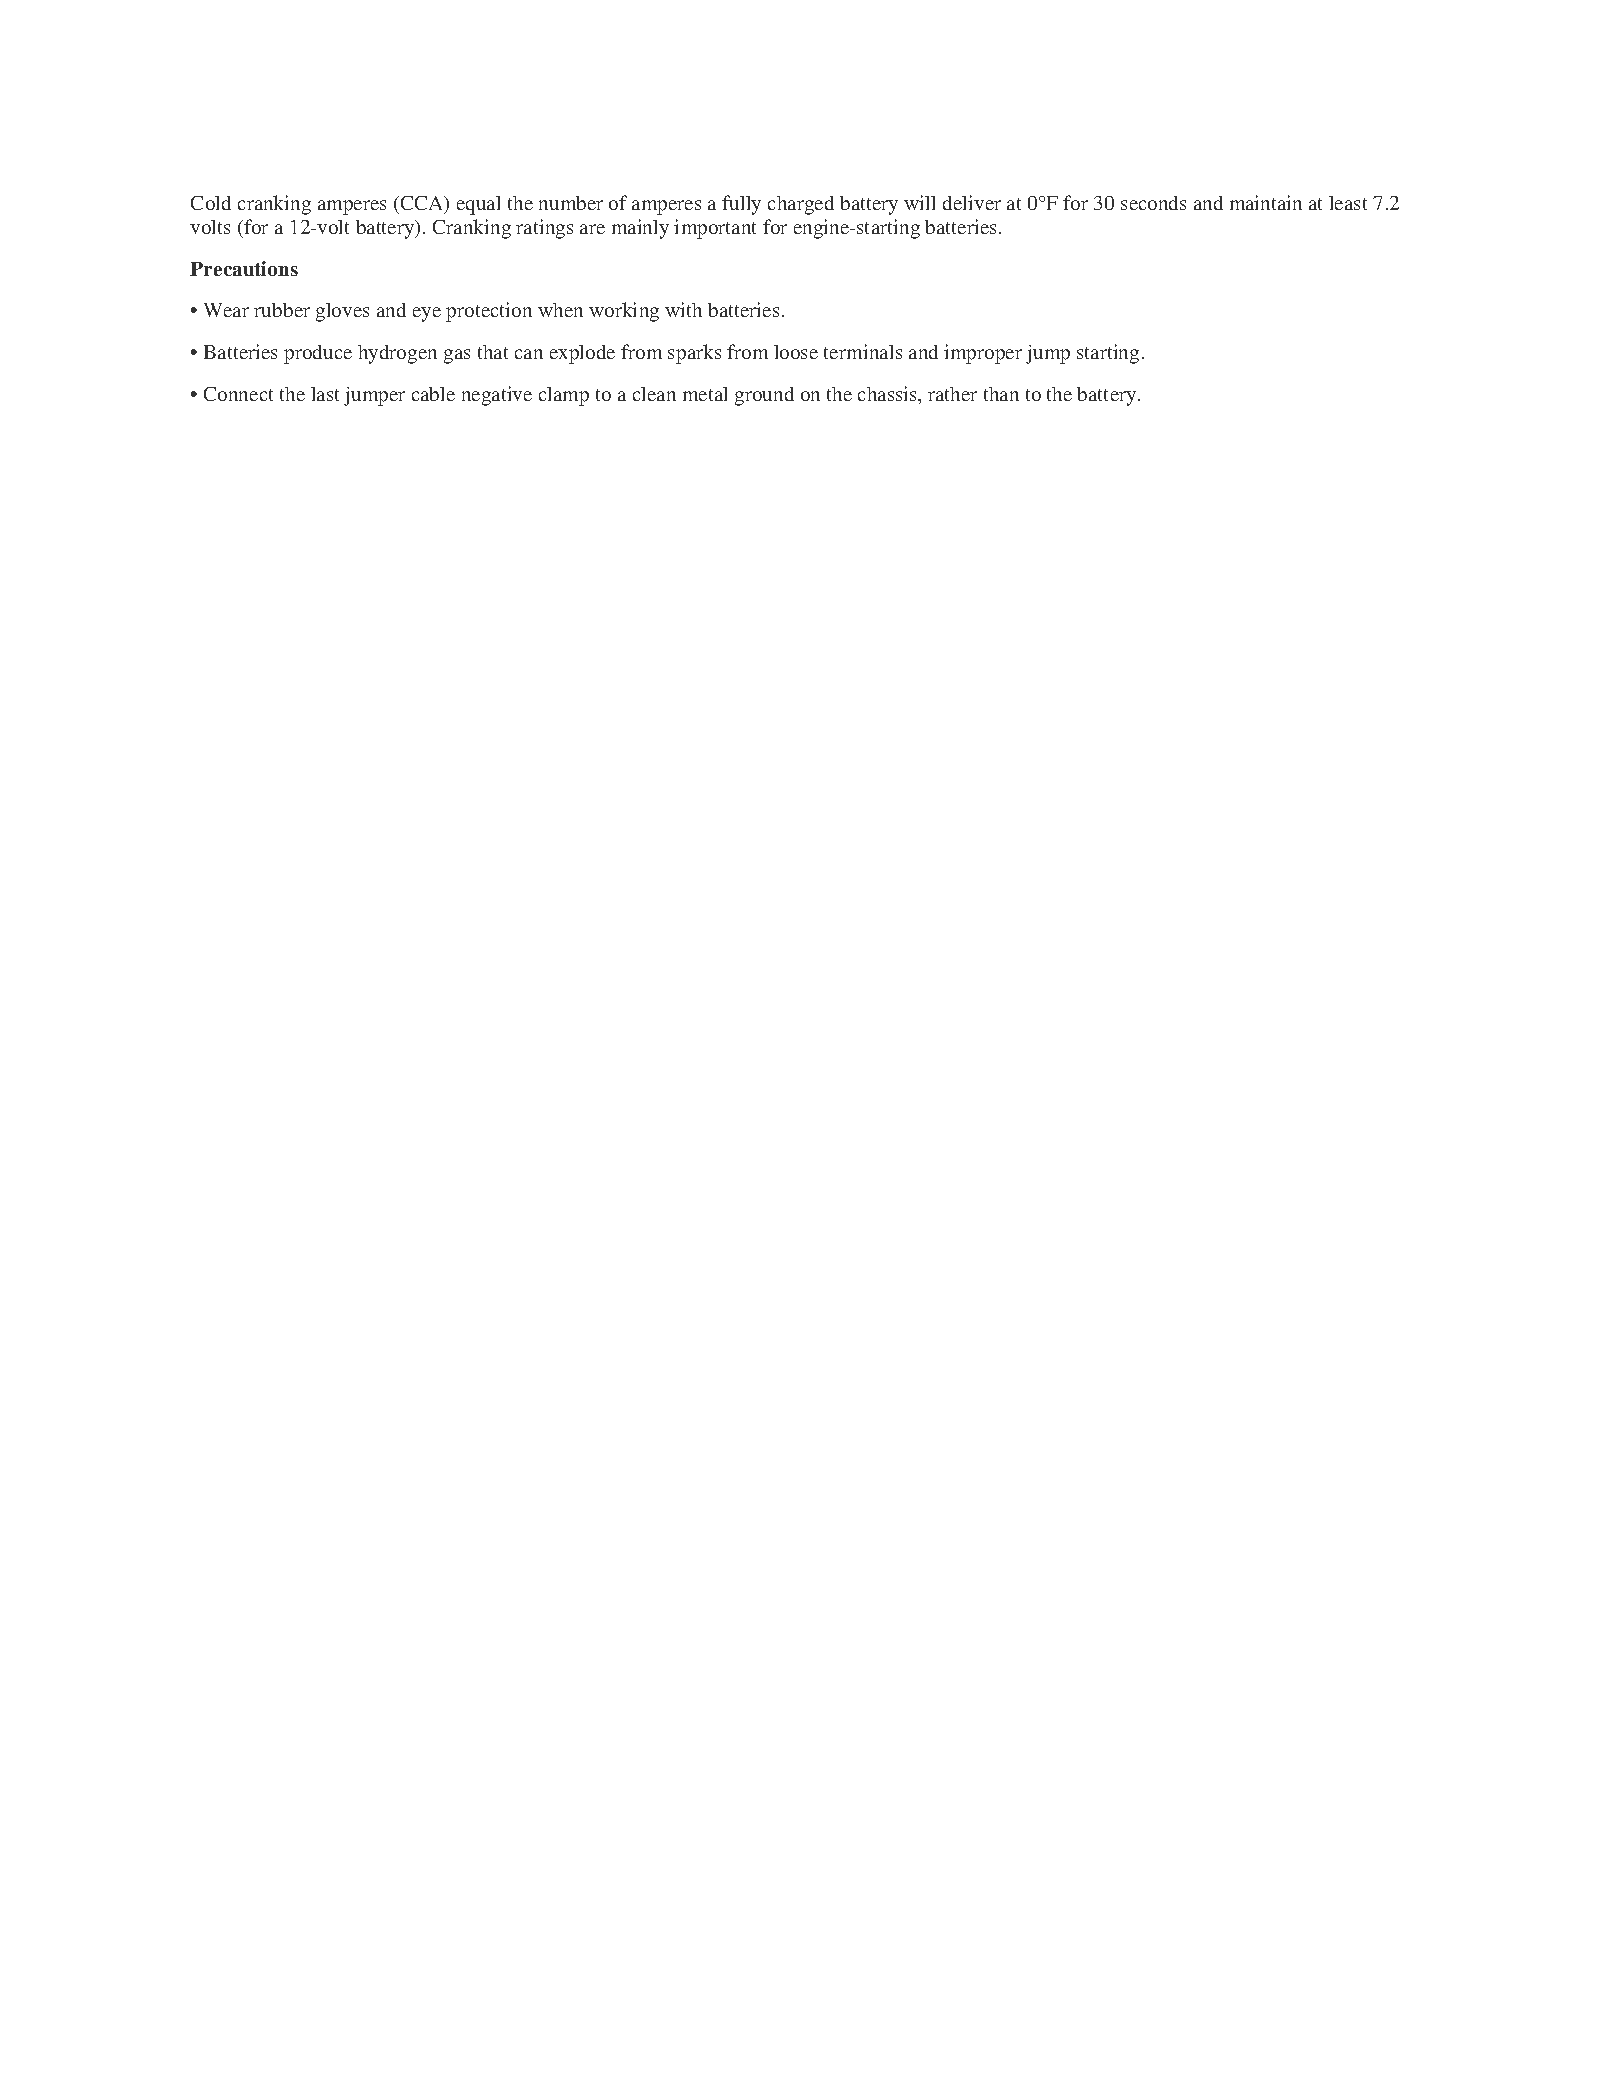 The width and height of the screenshot is (1623, 2100). What do you see at coordinates (801, 205) in the screenshot?
I see `charged` at bounding box center [801, 205].
